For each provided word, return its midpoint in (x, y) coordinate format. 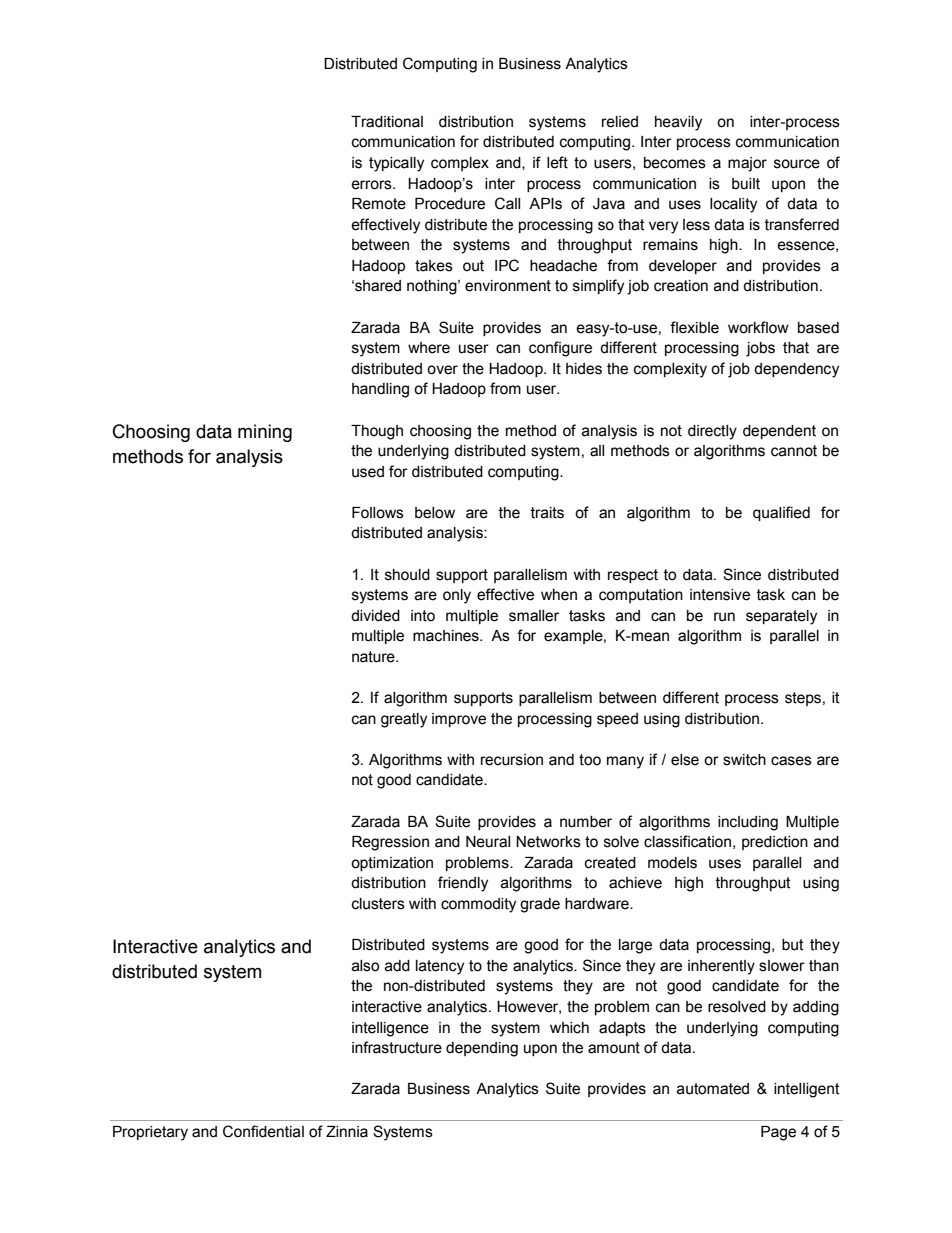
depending (482, 1049)
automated (713, 1089)
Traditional (387, 122)
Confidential (263, 1131)
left (557, 162)
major (747, 164)
